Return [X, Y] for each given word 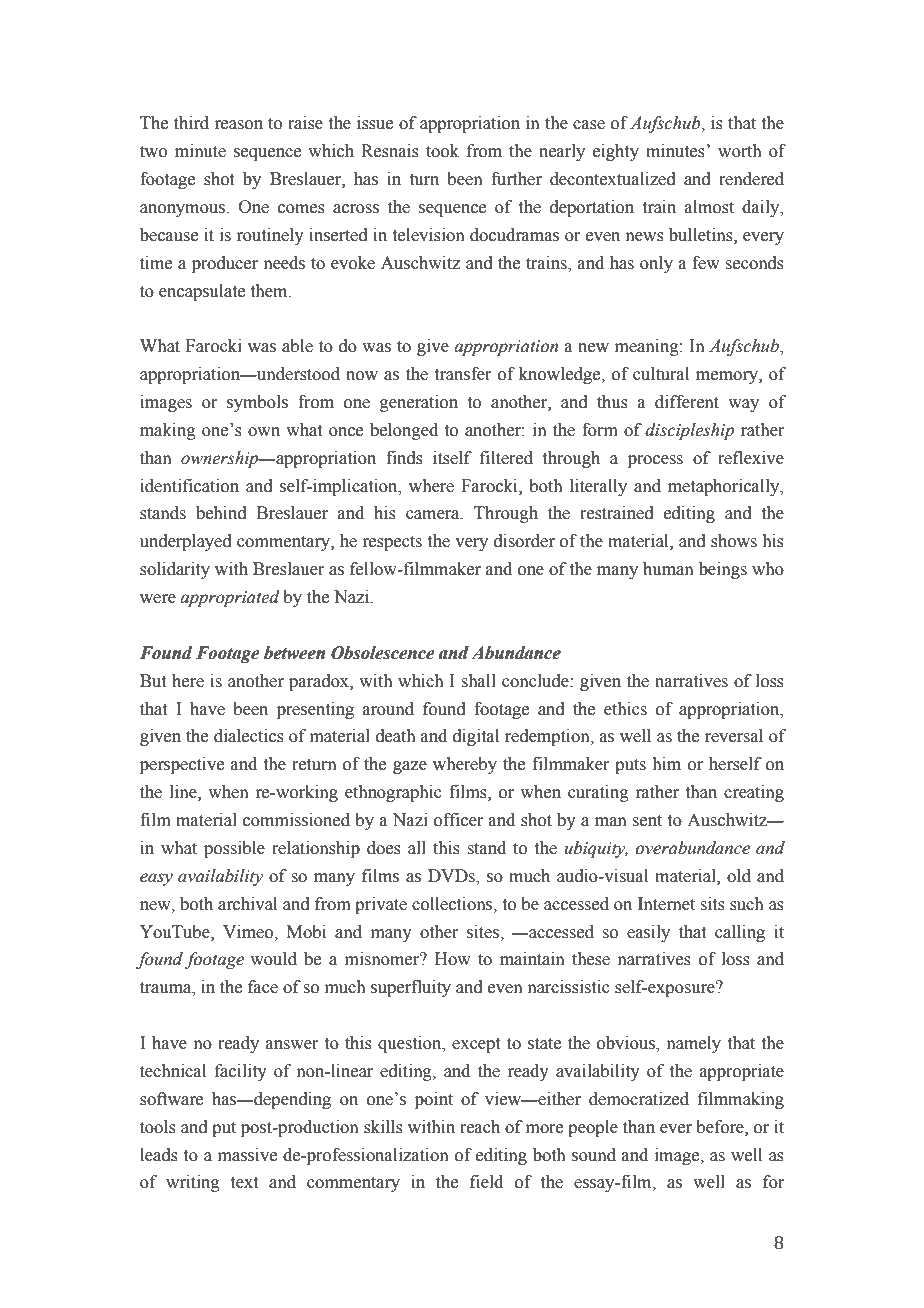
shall [478, 681]
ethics [625, 709]
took [442, 151]
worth [740, 151]
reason [238, 125]
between [294, 653]
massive [247, 1155]
